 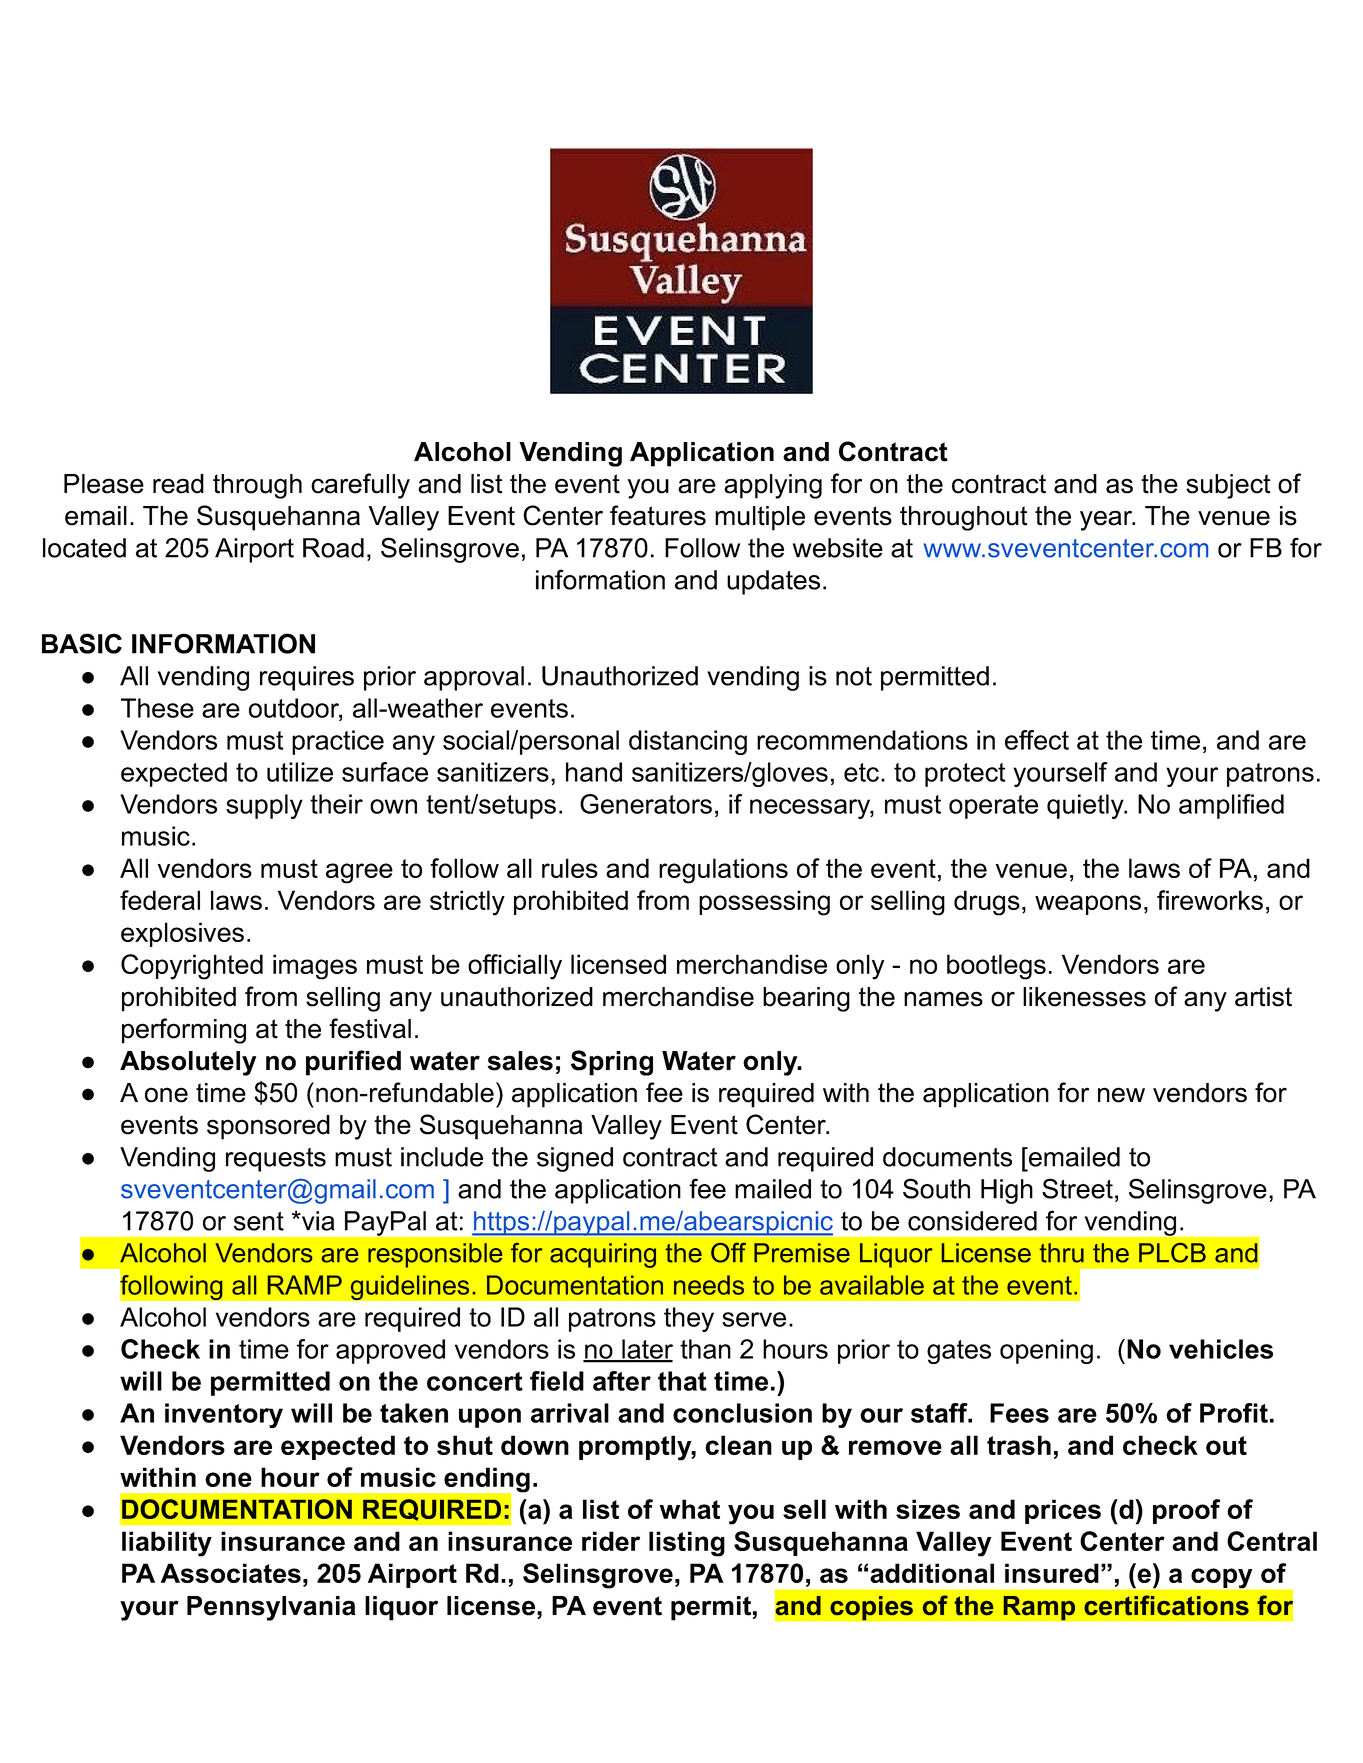 I want to click on Associates, so click(x=231, y=1573).
